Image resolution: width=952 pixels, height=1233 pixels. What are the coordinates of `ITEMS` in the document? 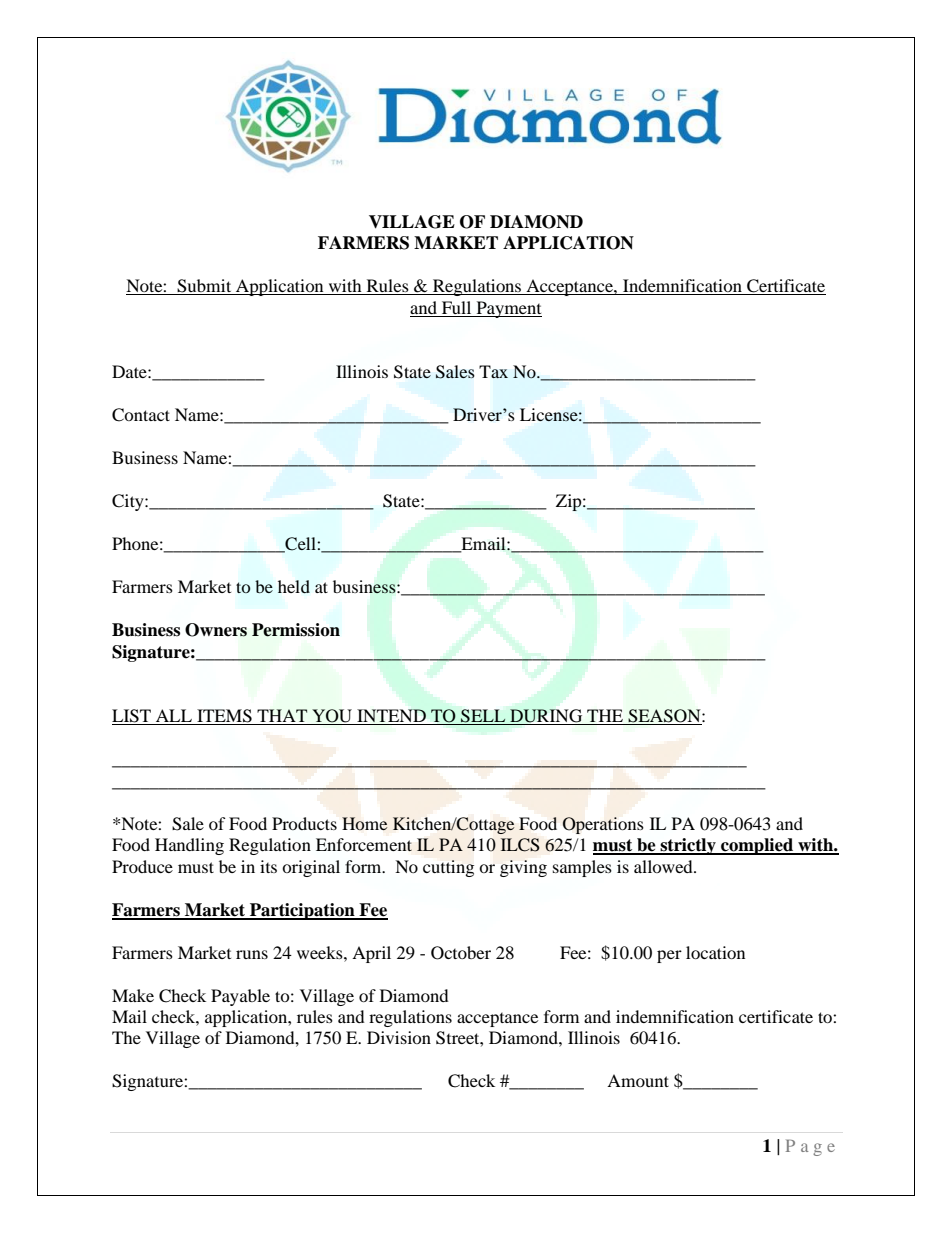 It's located at (224, 717).
